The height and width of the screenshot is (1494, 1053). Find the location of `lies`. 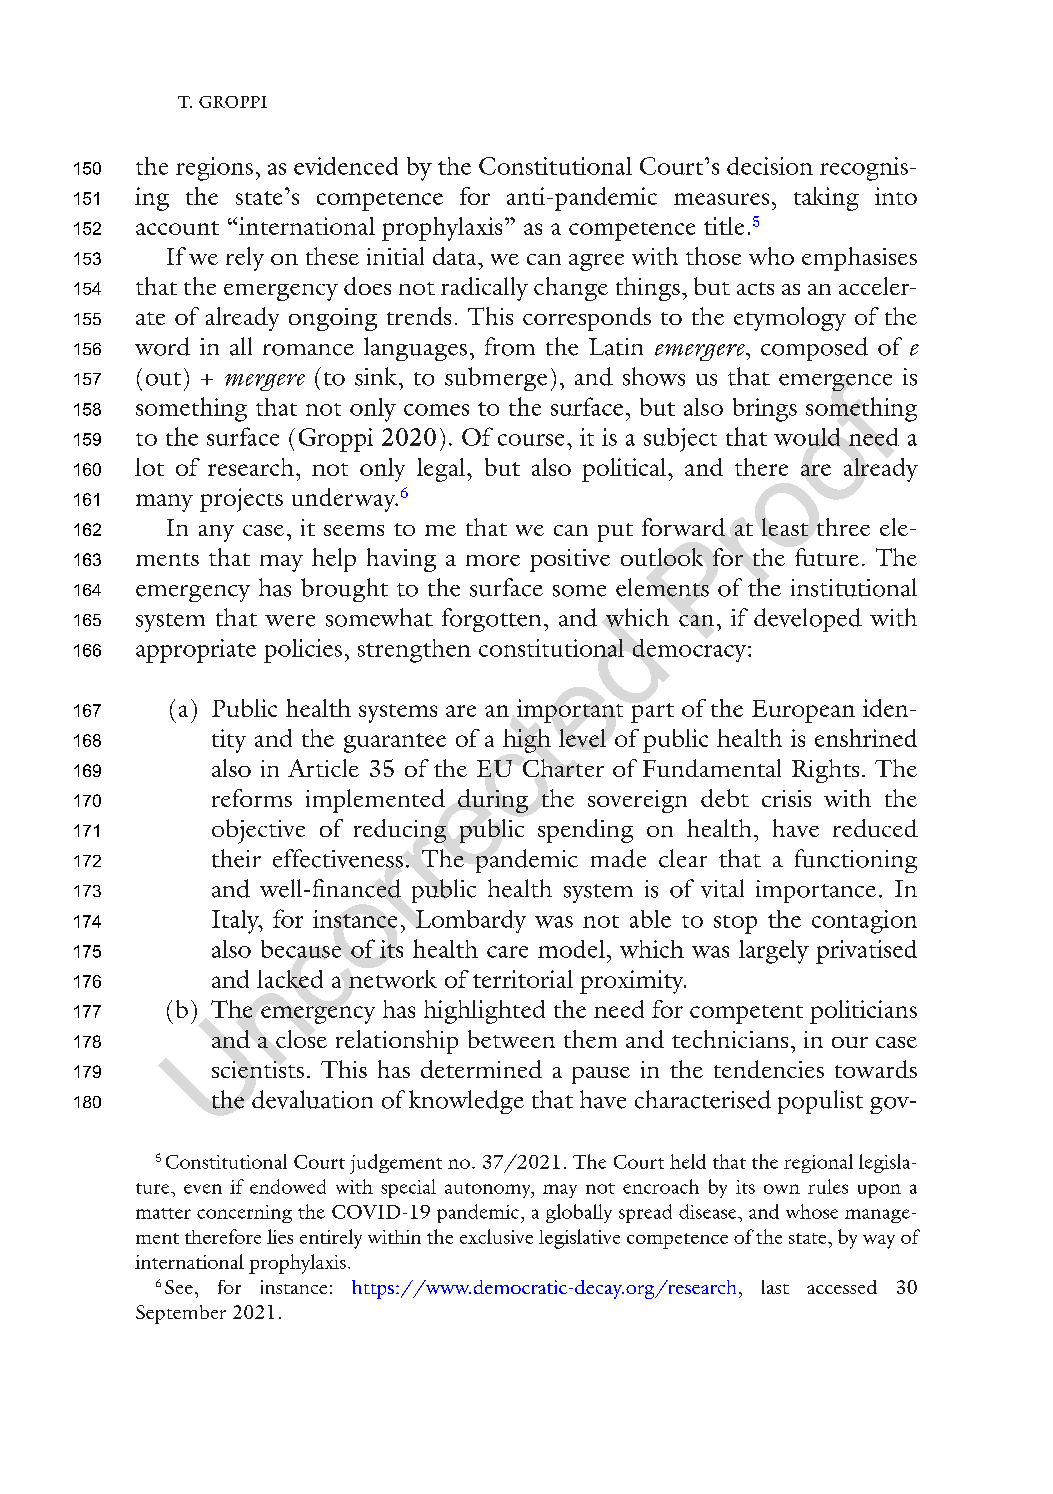

lies is located at coordinates (280, 1236).
